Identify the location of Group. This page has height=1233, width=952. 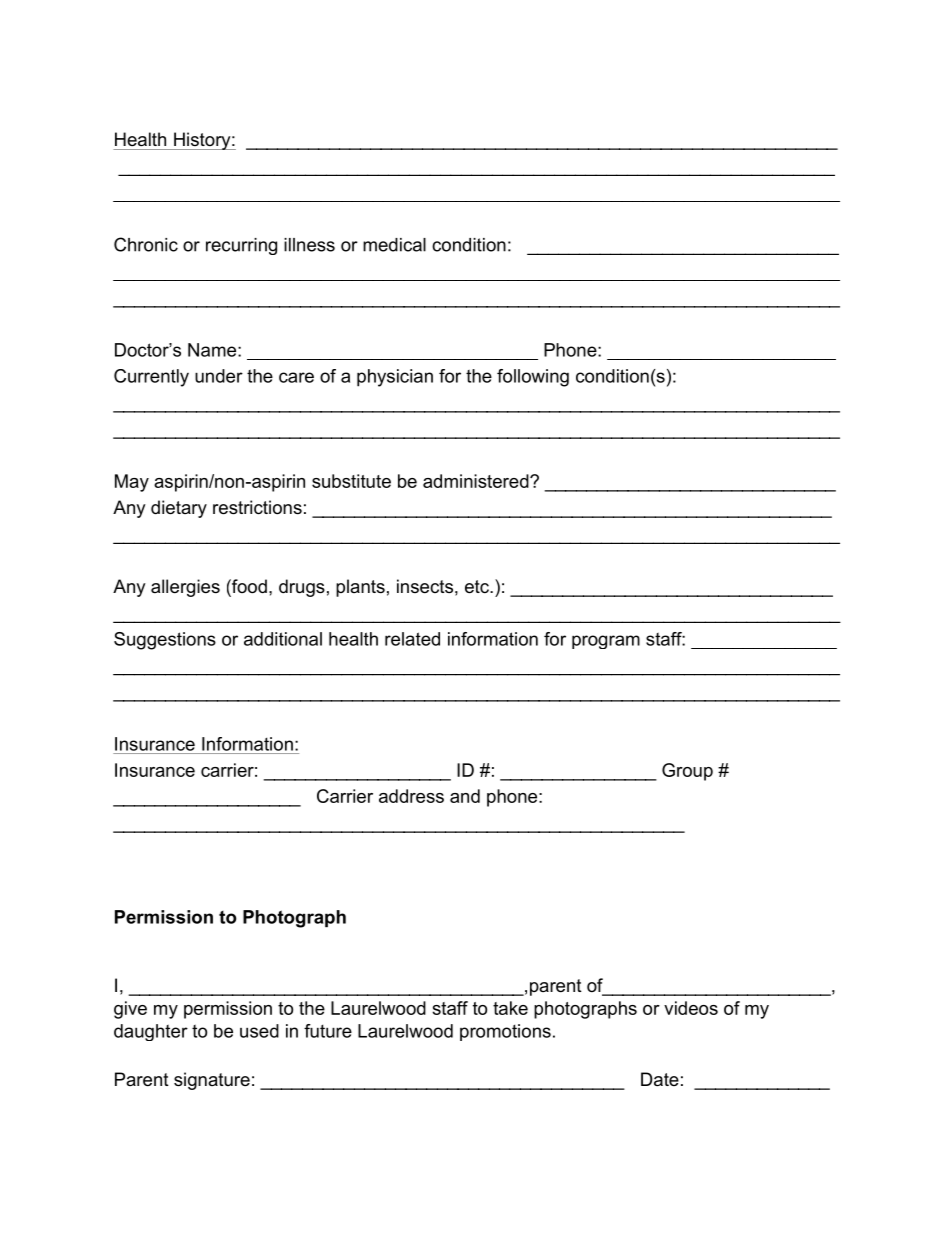
(687, 772).
